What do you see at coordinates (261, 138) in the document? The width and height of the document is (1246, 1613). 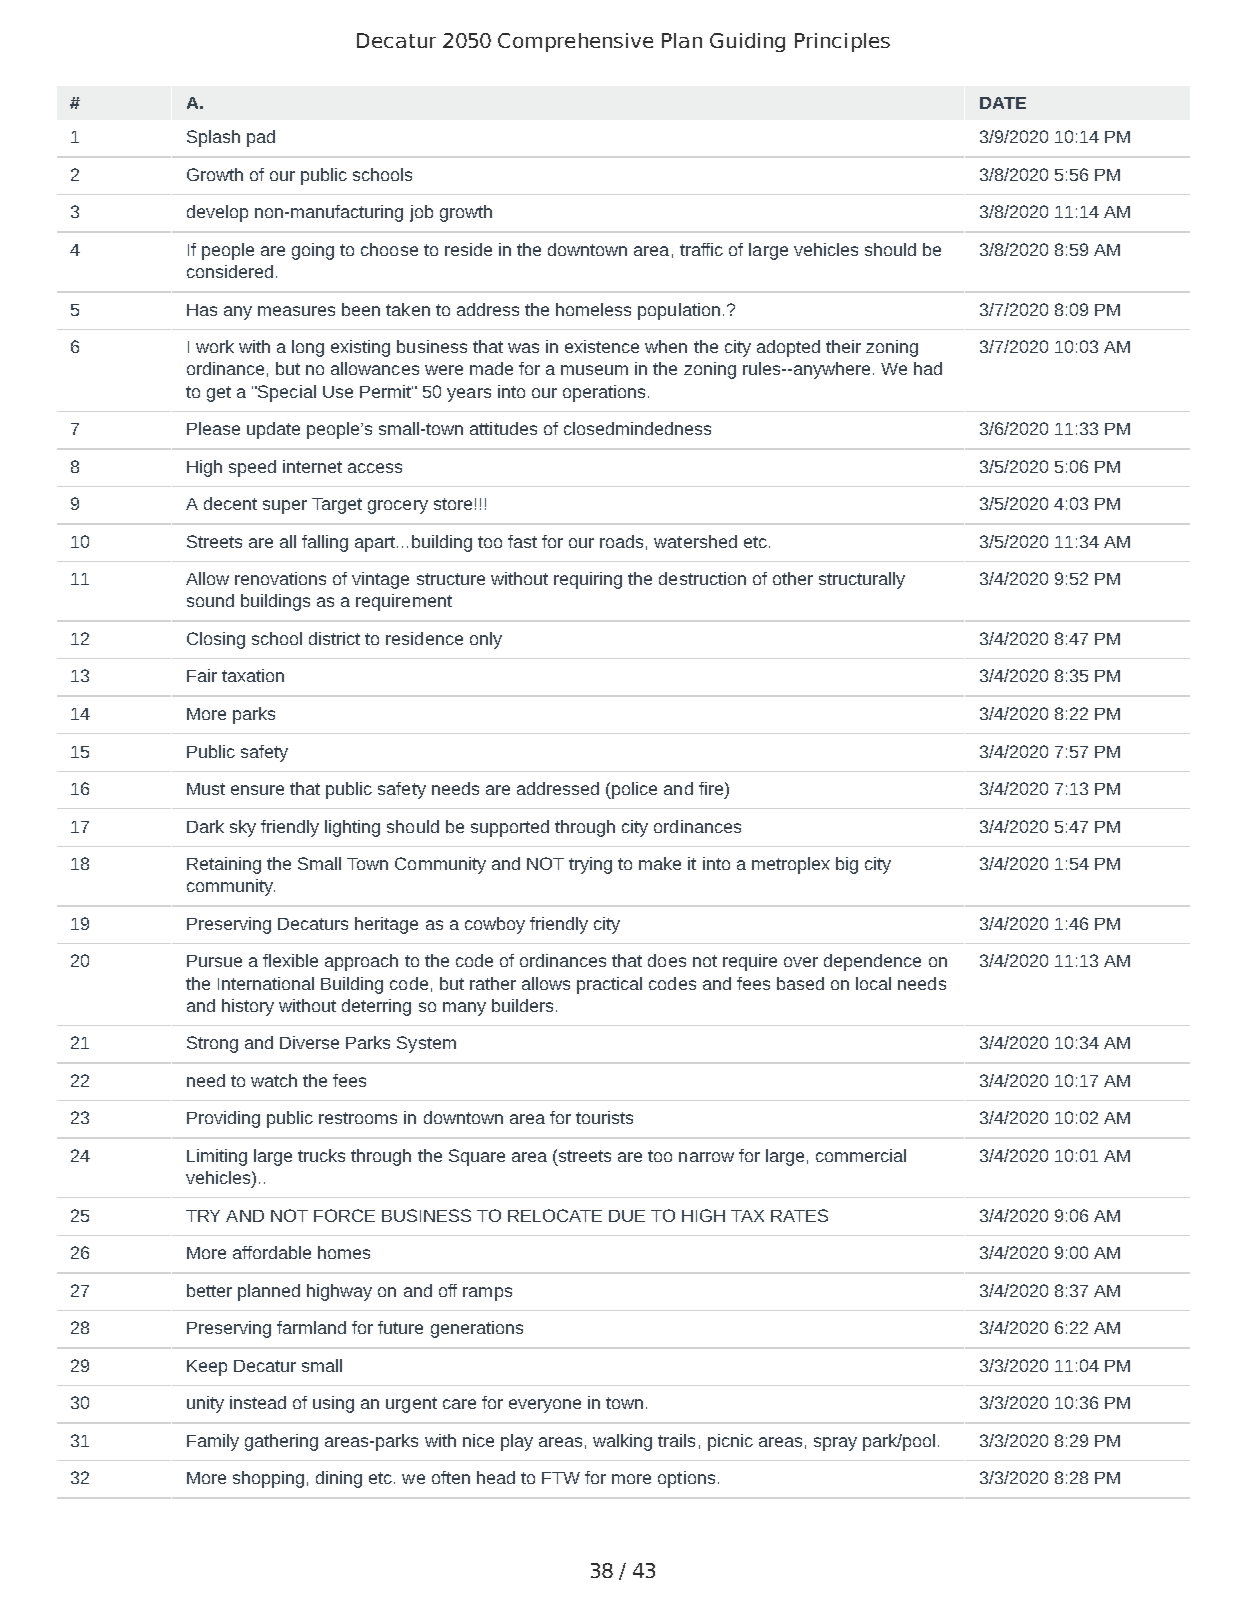 I see `pad` at bounding box center [261, 138].
